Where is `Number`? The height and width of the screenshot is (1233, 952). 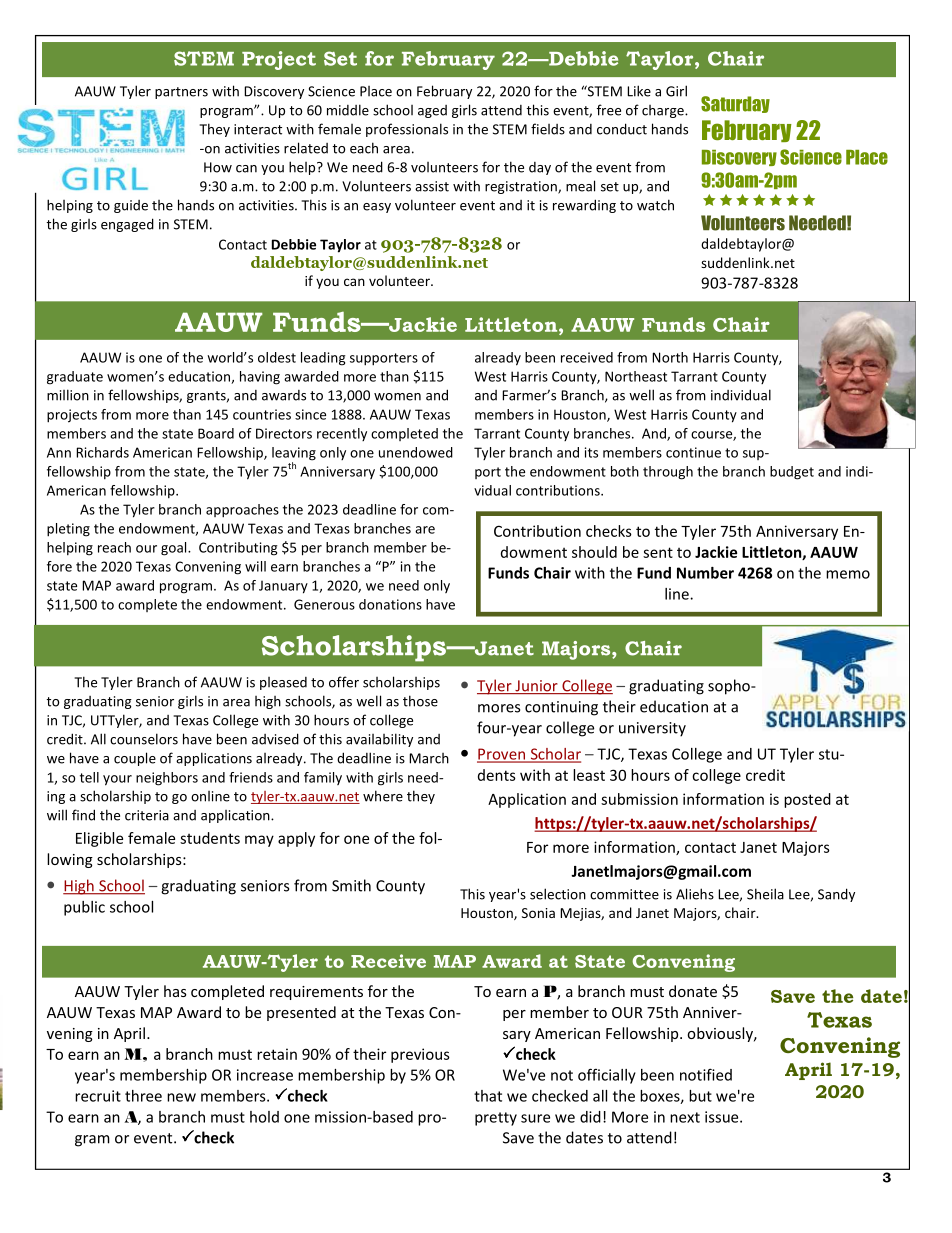
Number is located at coordinates (705, 573).
